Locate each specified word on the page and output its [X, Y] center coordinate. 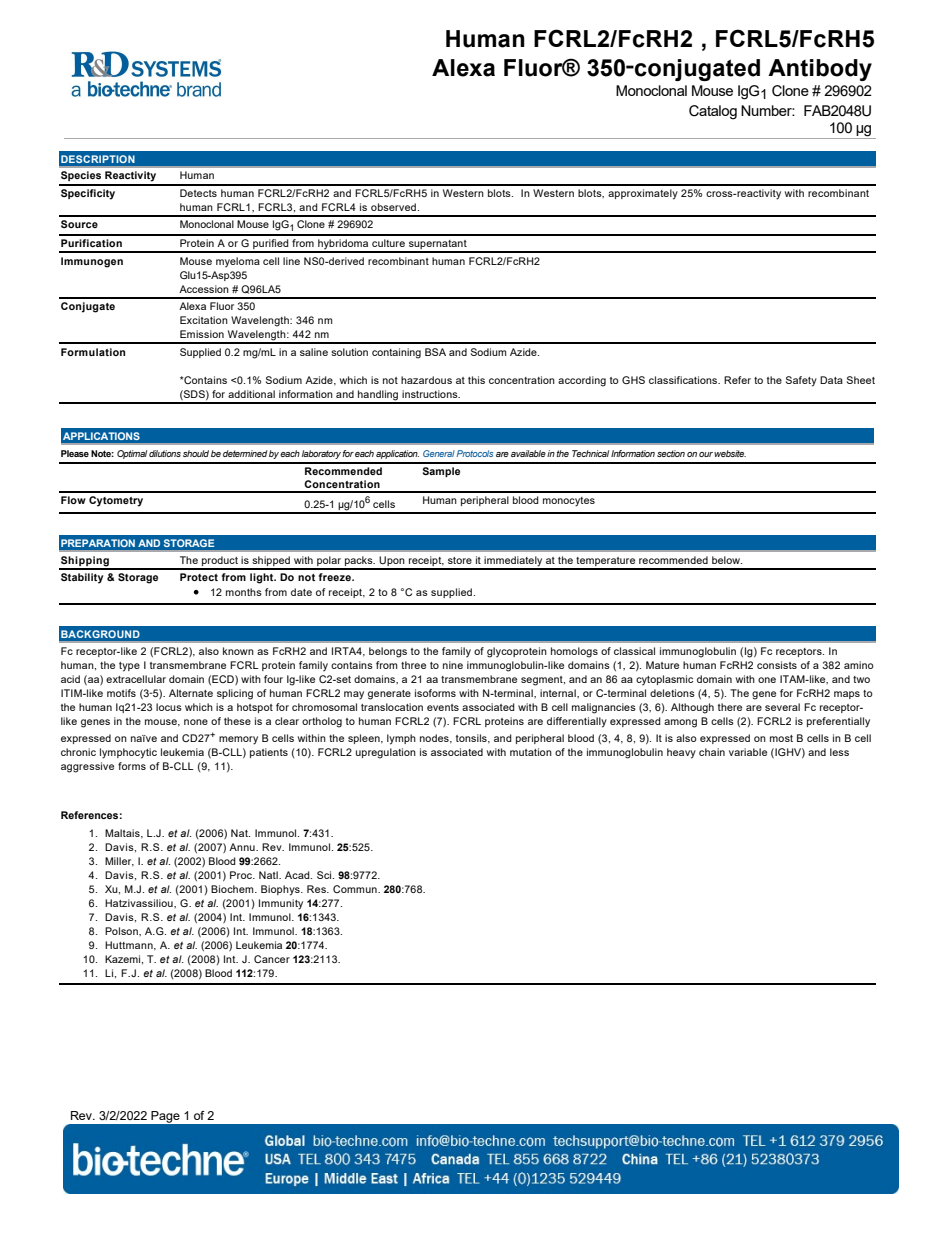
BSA [435, 352]
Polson [122, 931]
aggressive [87, 767]
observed [393, 207]
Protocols [475, 453]
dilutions [165, 453]
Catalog [713, 112]
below [727, 560]
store [460, 560]
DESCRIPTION [97, 159]
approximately [643, 194]
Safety [801, 381]
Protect [199, 577]
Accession [204, 289]
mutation [531, 752]
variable [748, 752]
